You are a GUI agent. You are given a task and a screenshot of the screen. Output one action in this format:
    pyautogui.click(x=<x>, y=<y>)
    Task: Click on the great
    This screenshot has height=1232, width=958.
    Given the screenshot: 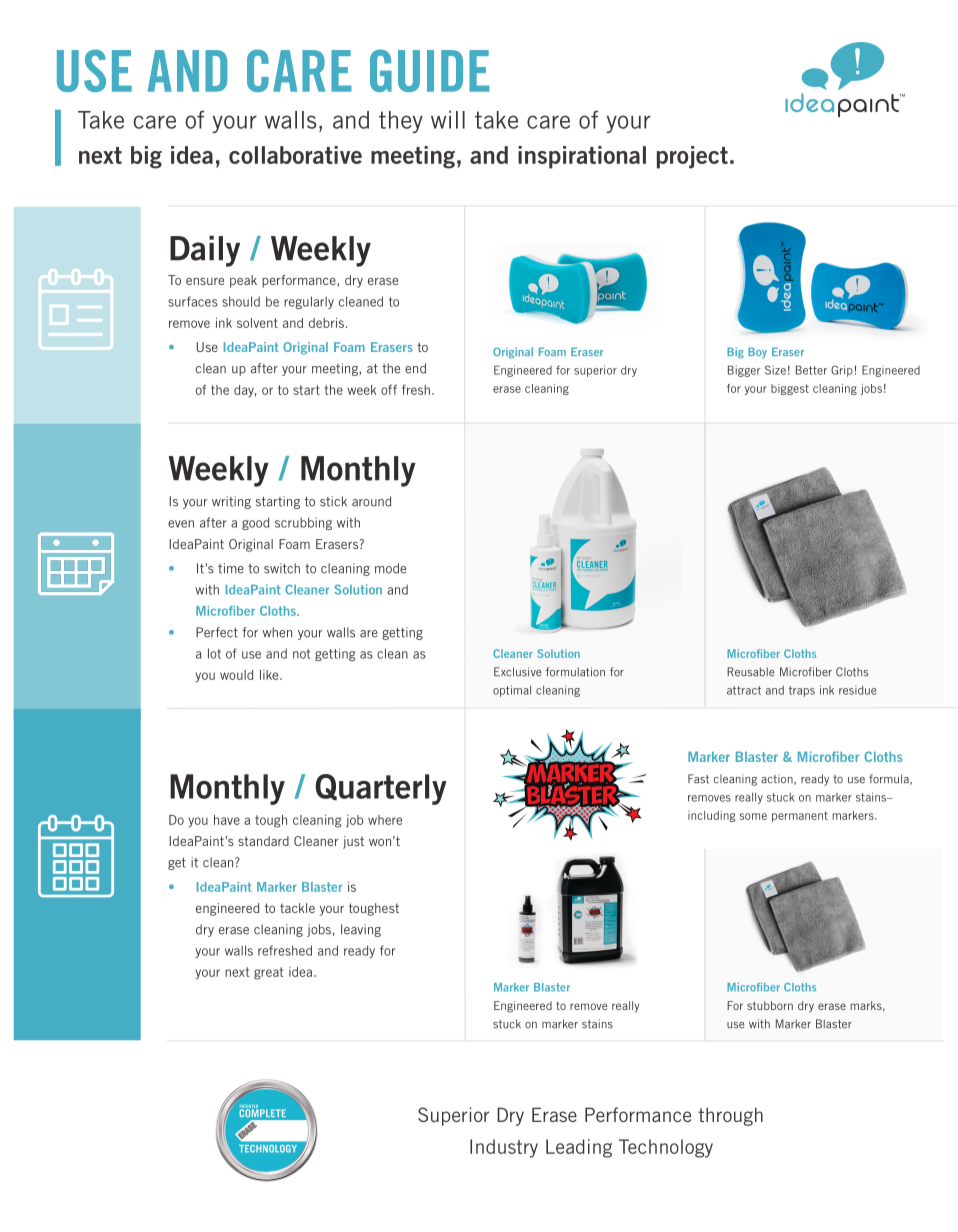 What is the action you would take?
    pyautogui.click(x=269, y=973)
